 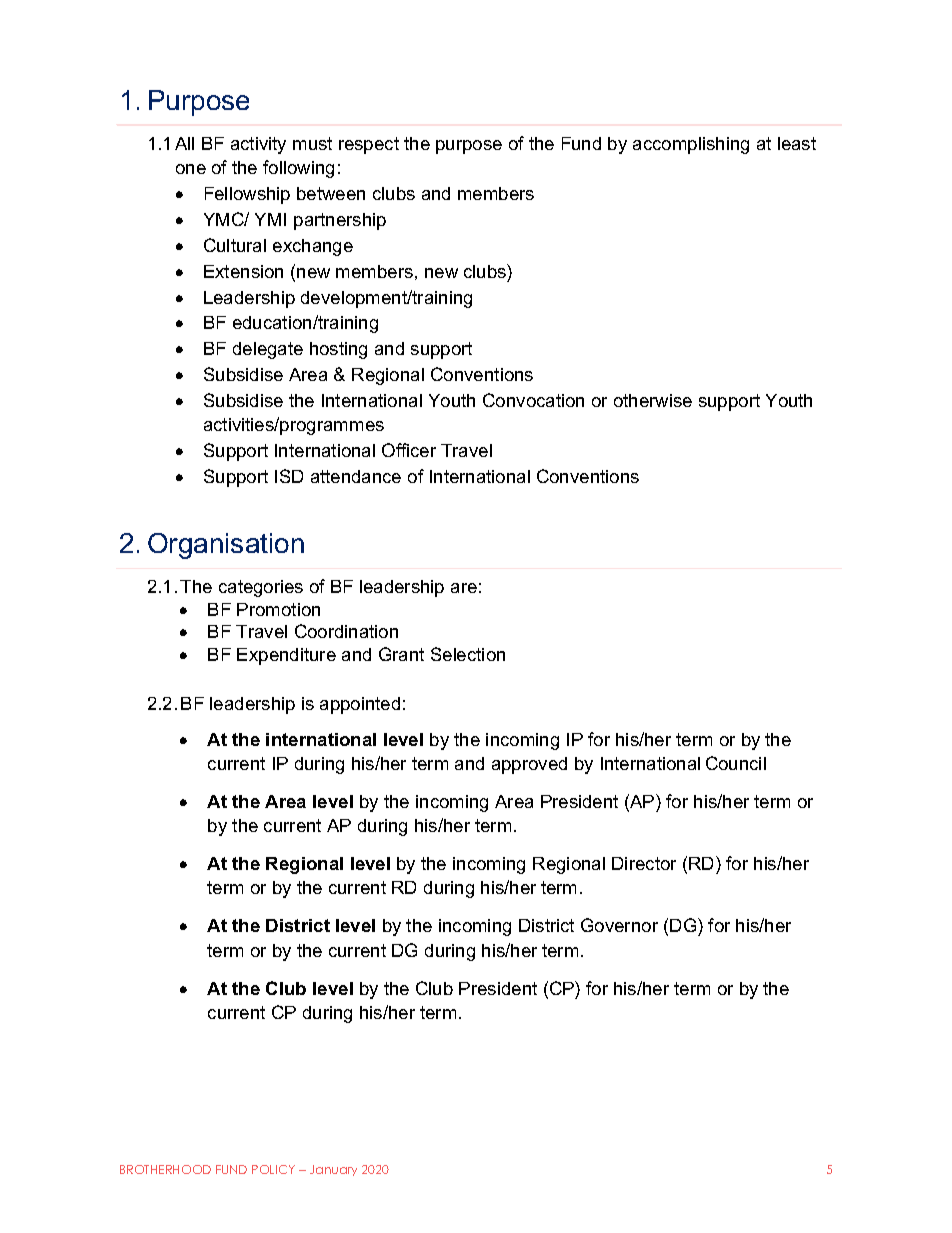 I want to click on delegate, so click(x=268, y=350).
